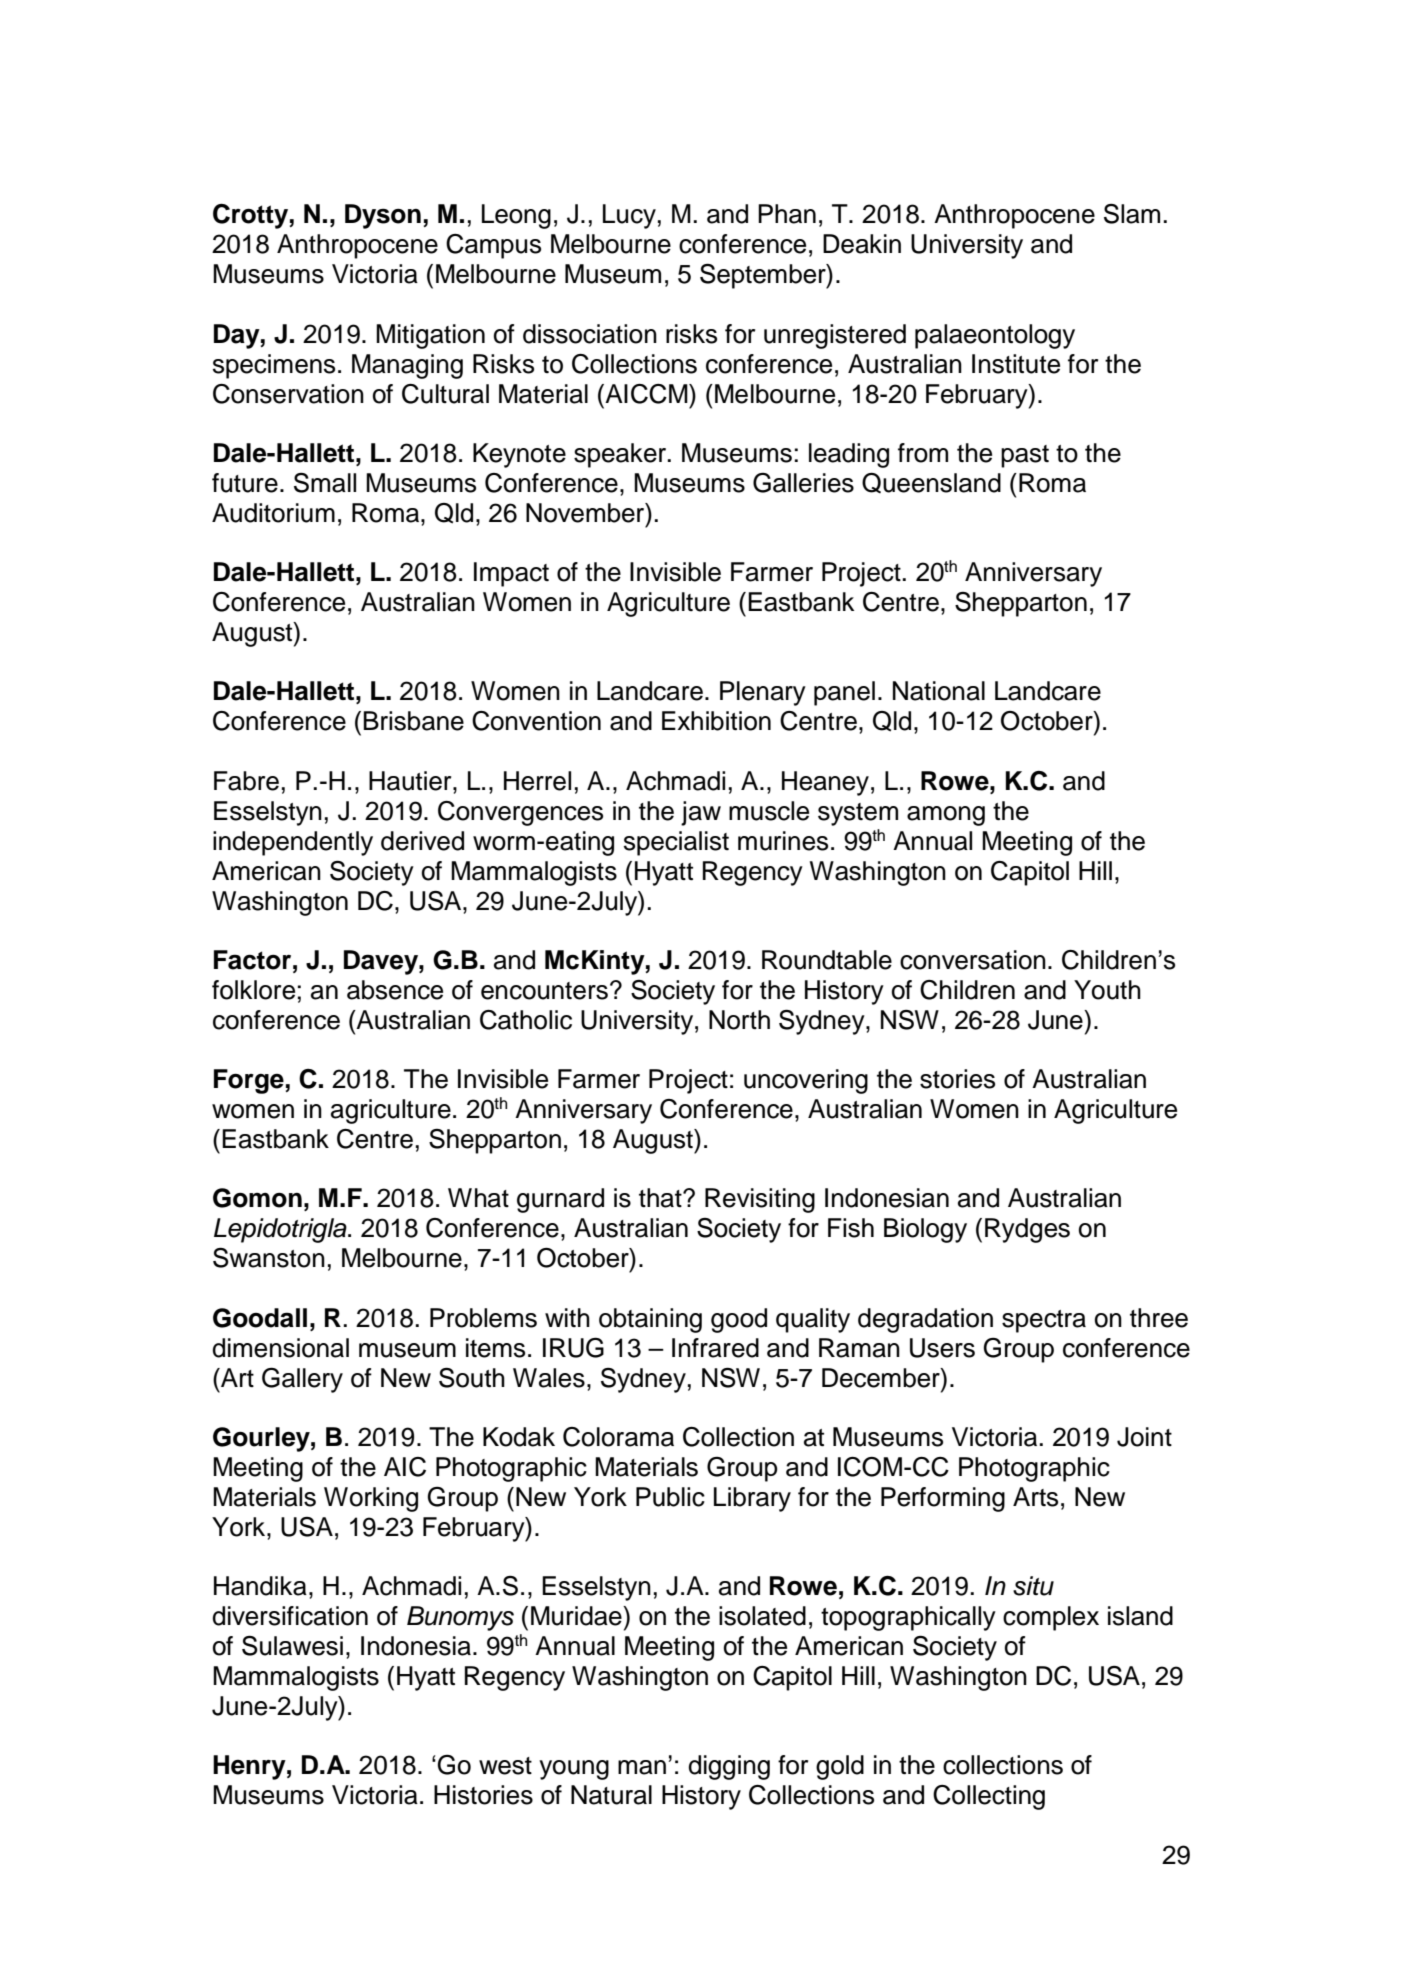 Image resolution: width=1403 pixels, height=1985 pixels. Describe the element at coordinates (1044, 1321) in the screenshot. I see `spectra` at that location.
